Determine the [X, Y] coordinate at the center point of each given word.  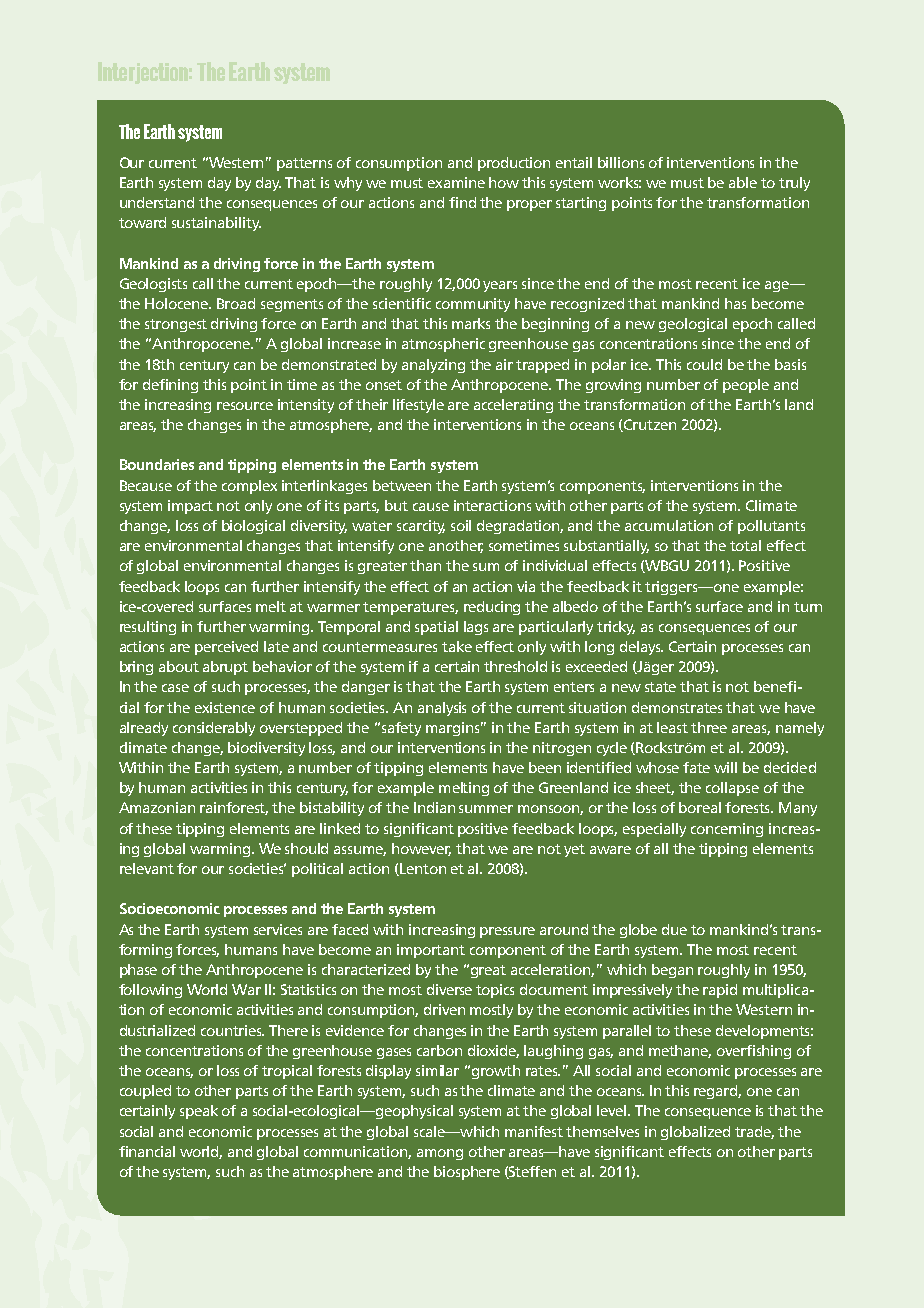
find [462, 202]
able [743, 182]
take [457, 646]
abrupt [225, 668]
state [660, 687]
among [440, 1154]
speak [199, 1112]
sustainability [216, 224]
